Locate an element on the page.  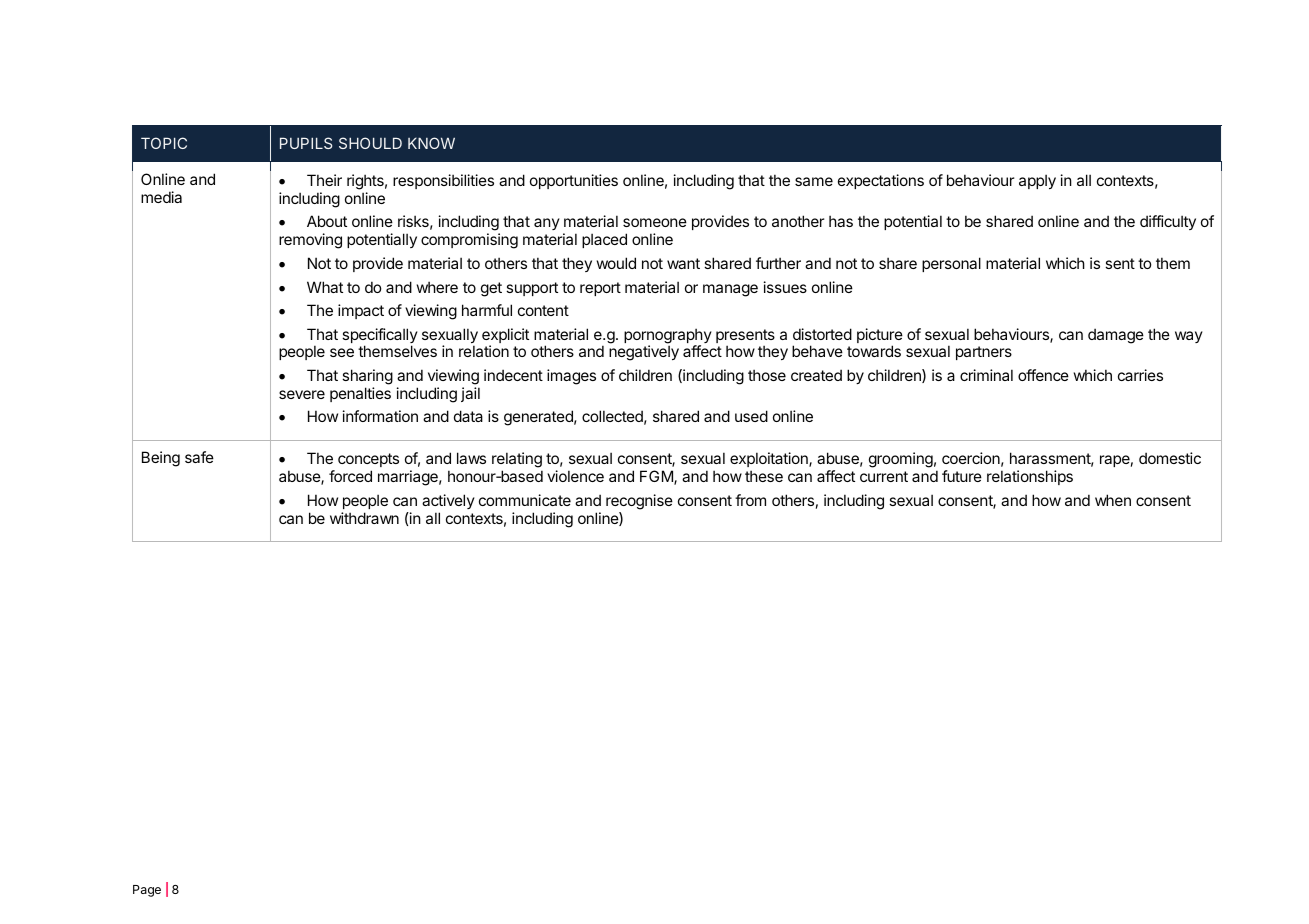
recognise is located at coordinates (639, 502).
